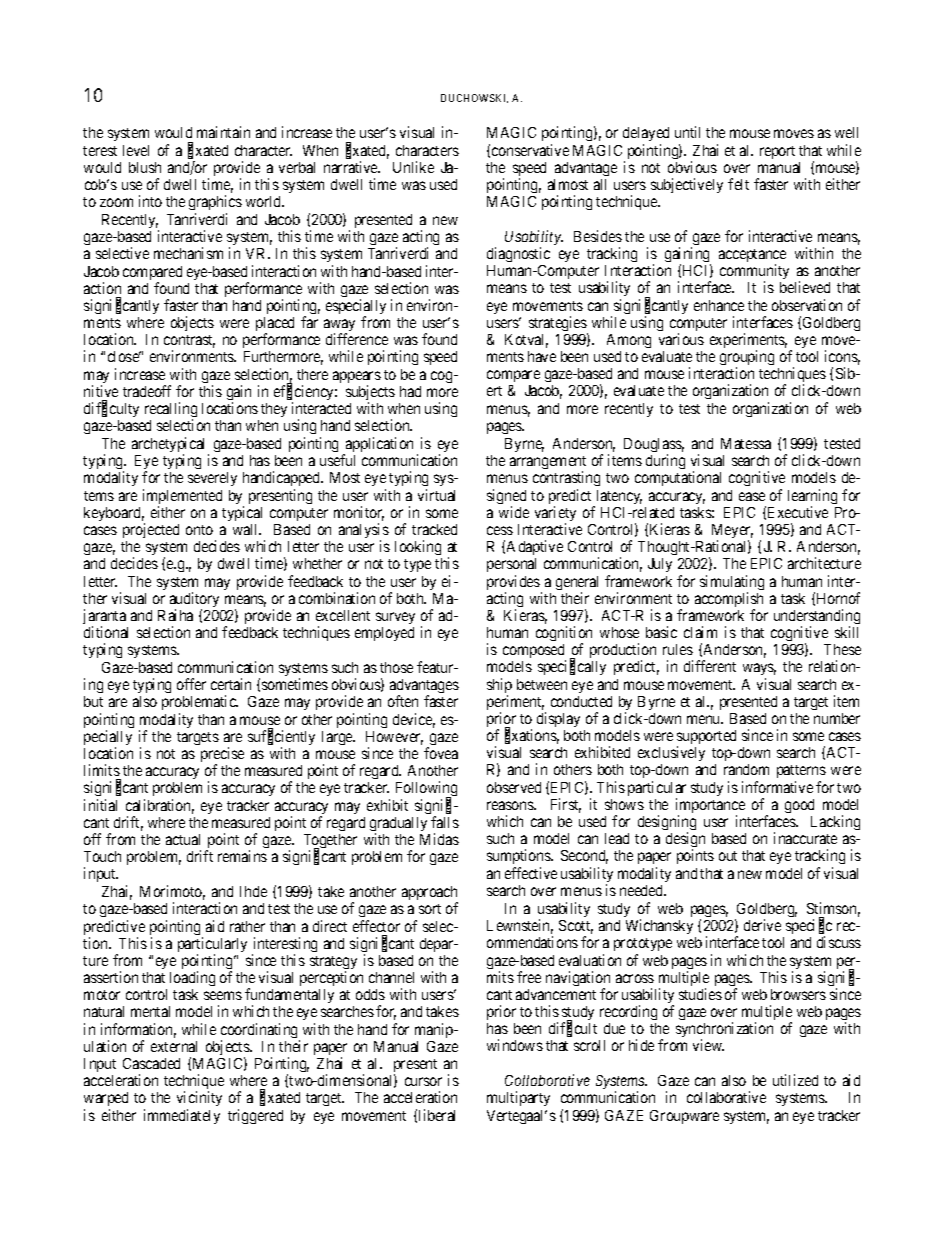 This screenshot has width=952, height=1233. Describe the element at coordinates (194, 601) in the screenshot. I see `auditory` at that location.
